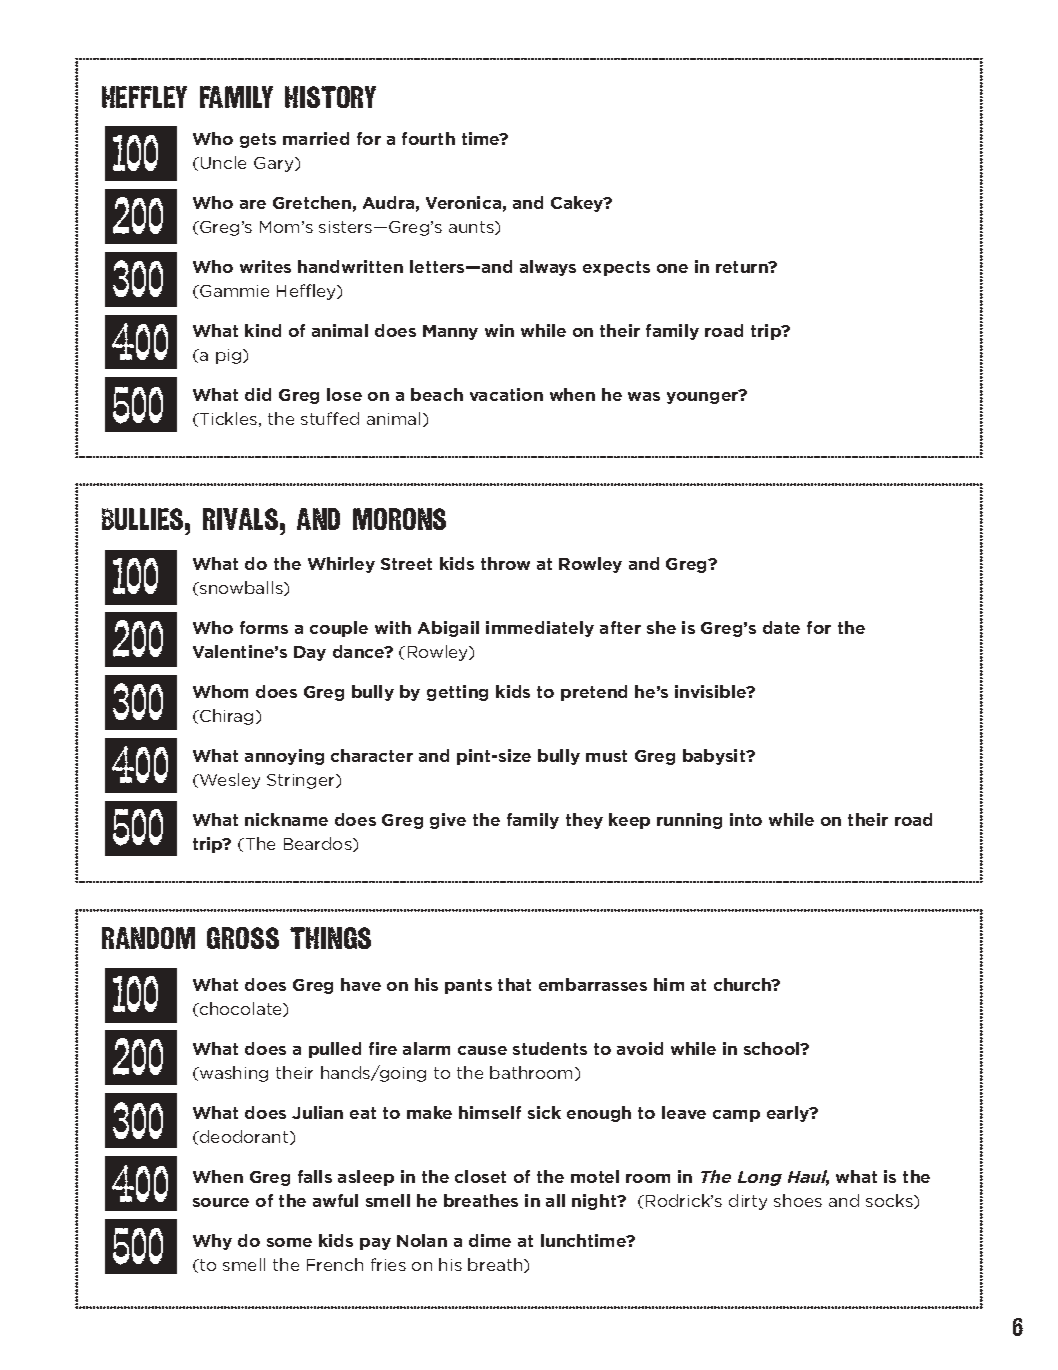  Describe the element at coordinates (220, 691) in the screenshot. I see `Whom` at that location.
